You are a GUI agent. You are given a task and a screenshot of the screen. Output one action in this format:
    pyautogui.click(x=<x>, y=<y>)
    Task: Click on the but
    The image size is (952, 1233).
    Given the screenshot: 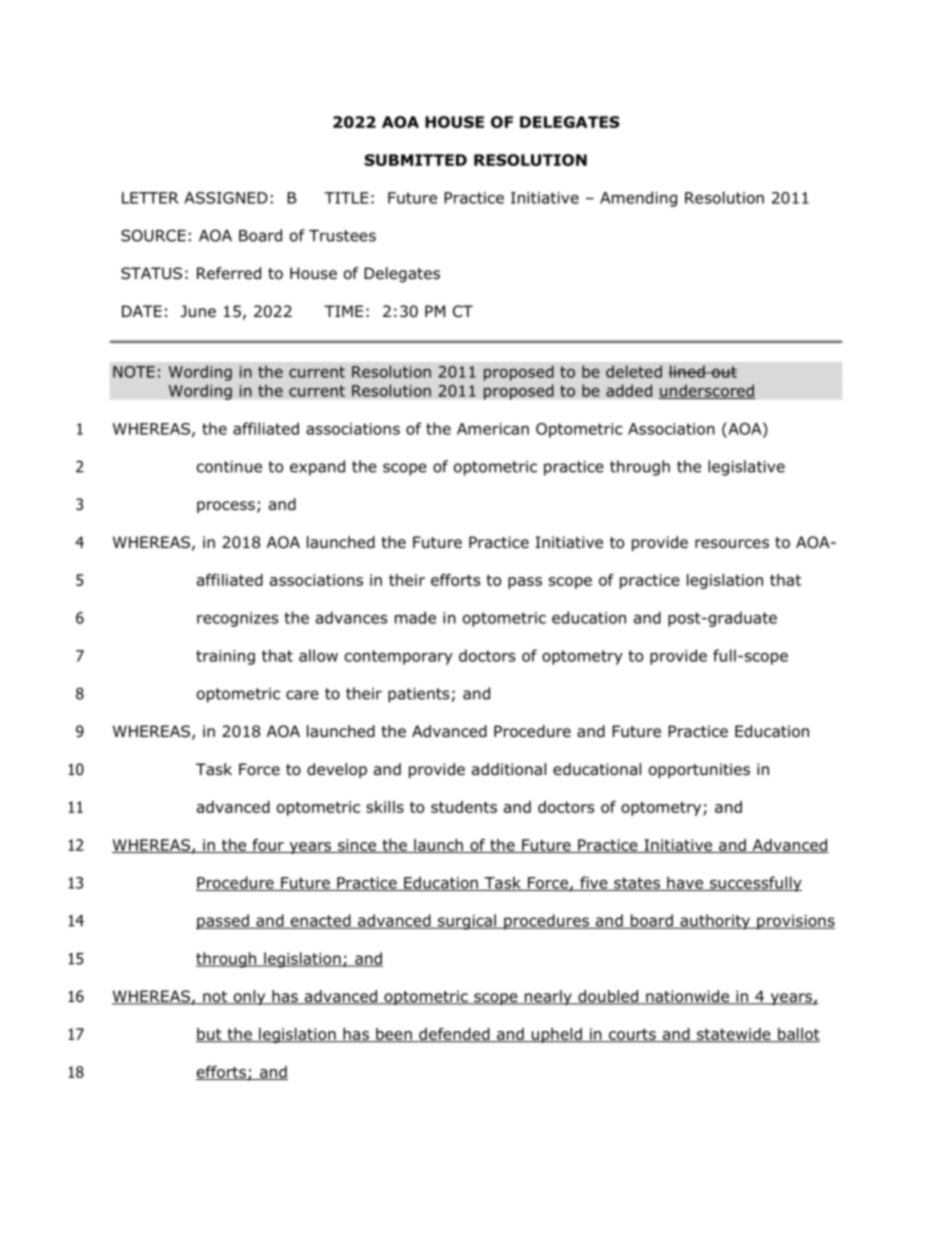 What is the action you would take?
    pyautogui.click(x=210, y=1035)
